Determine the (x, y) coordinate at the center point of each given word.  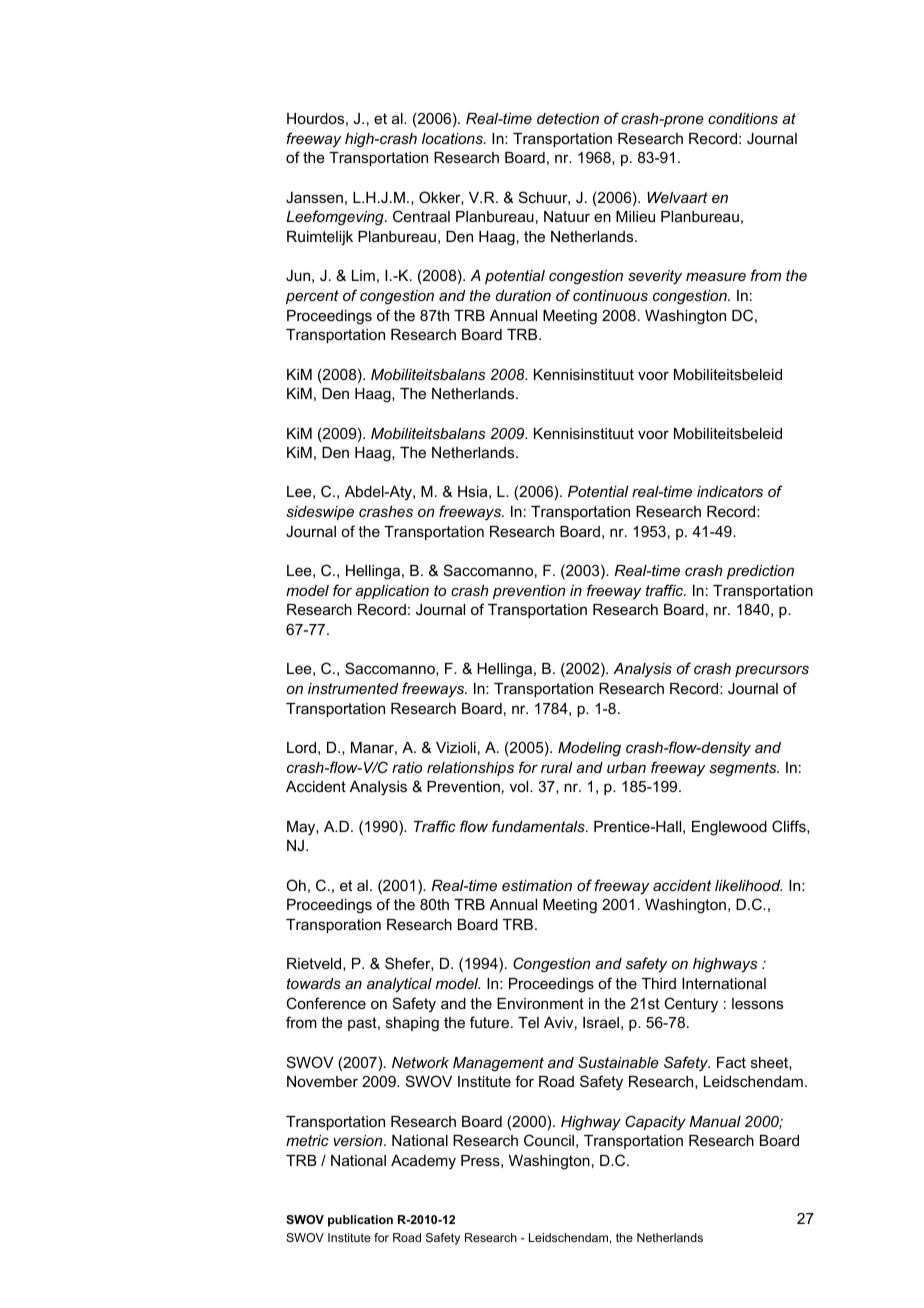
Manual (715, 1121)
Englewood (729, 828)
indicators (730, 491)
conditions (743, 118)
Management (498, 1064)
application (392, 592)
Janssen (314, 197)
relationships (470, 769)
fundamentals (539, 826)
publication (360, 1221)
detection (568, 118)
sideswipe (320, 513)
